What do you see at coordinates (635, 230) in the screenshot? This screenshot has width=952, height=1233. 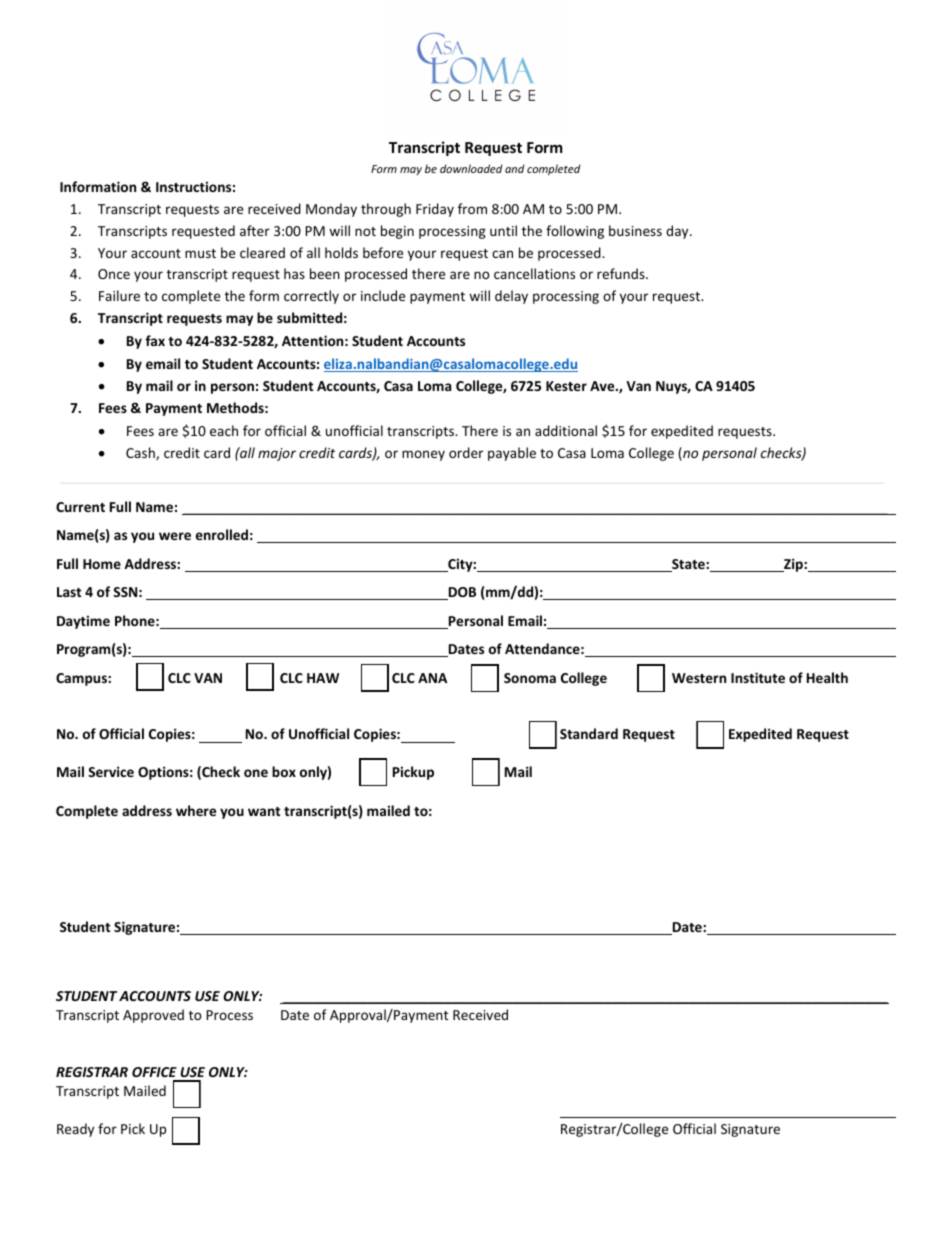 I see `business` at bounding box center [635, 230].
